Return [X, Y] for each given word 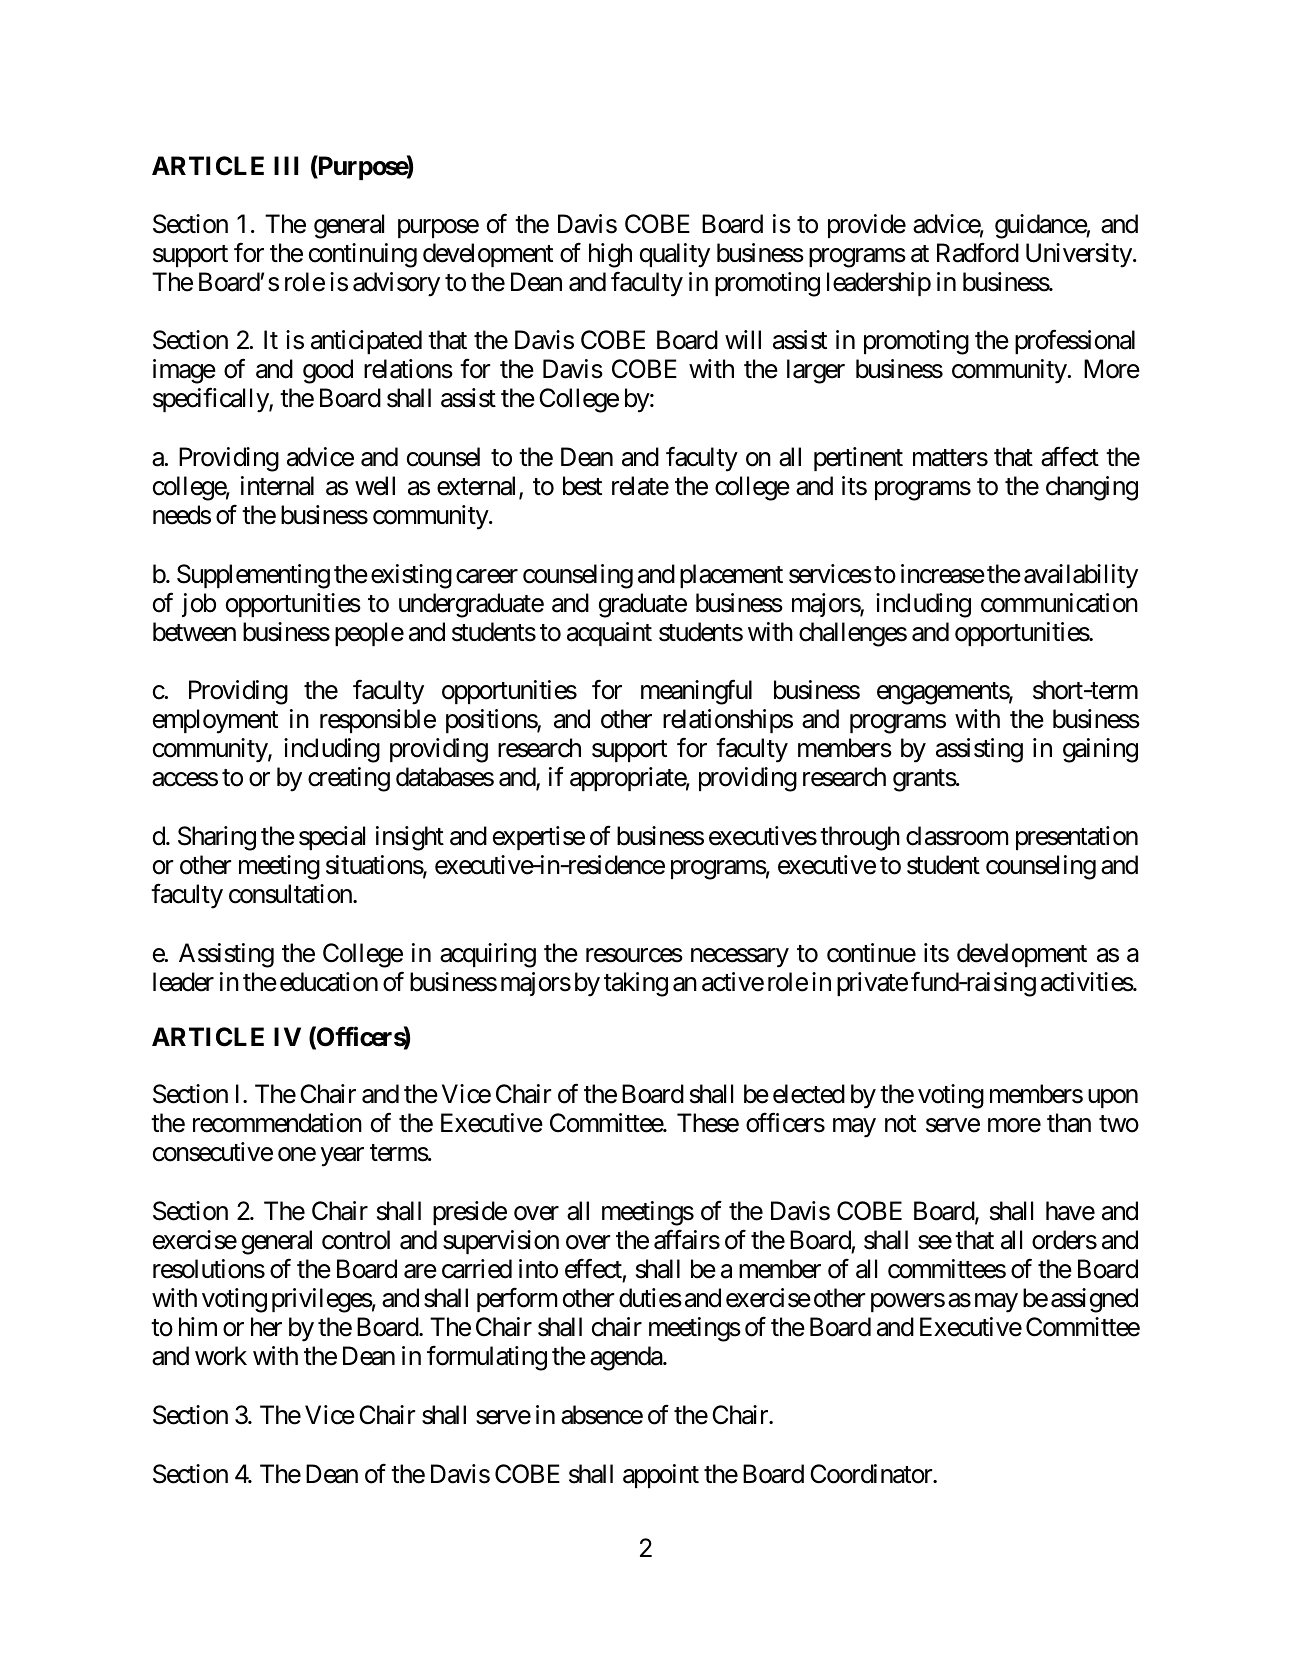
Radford [978, 253]
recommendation [277, 1123]
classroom [957, 836]
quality [675, 255]
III [286, 165]
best [582, 486]
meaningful [696, 692]
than [1069, 1123]
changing [1092, 488]
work [221, 1356]
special [332, 838]
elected [809, 1094]
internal [277, 486]
